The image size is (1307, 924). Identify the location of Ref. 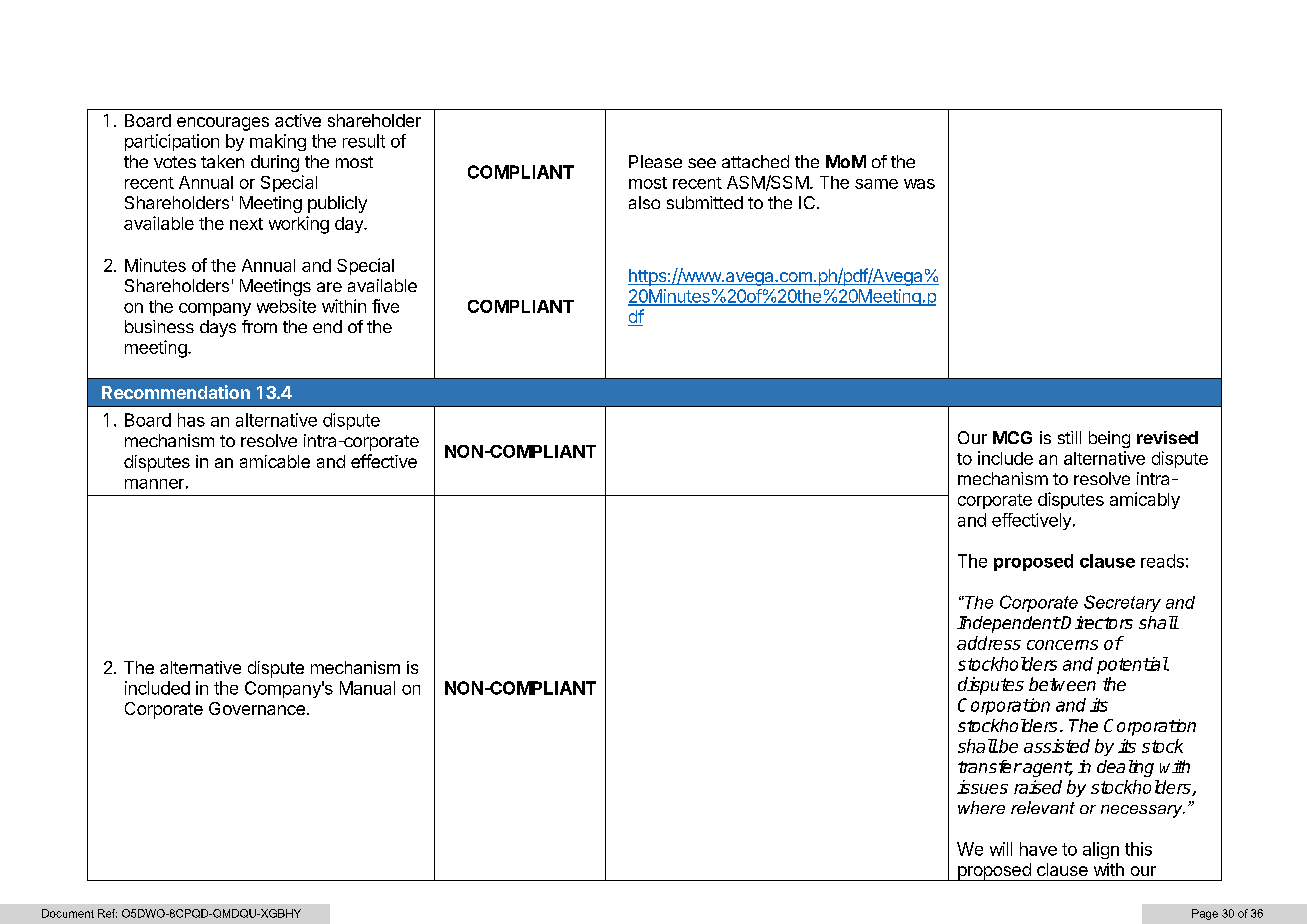
(107, 913).
